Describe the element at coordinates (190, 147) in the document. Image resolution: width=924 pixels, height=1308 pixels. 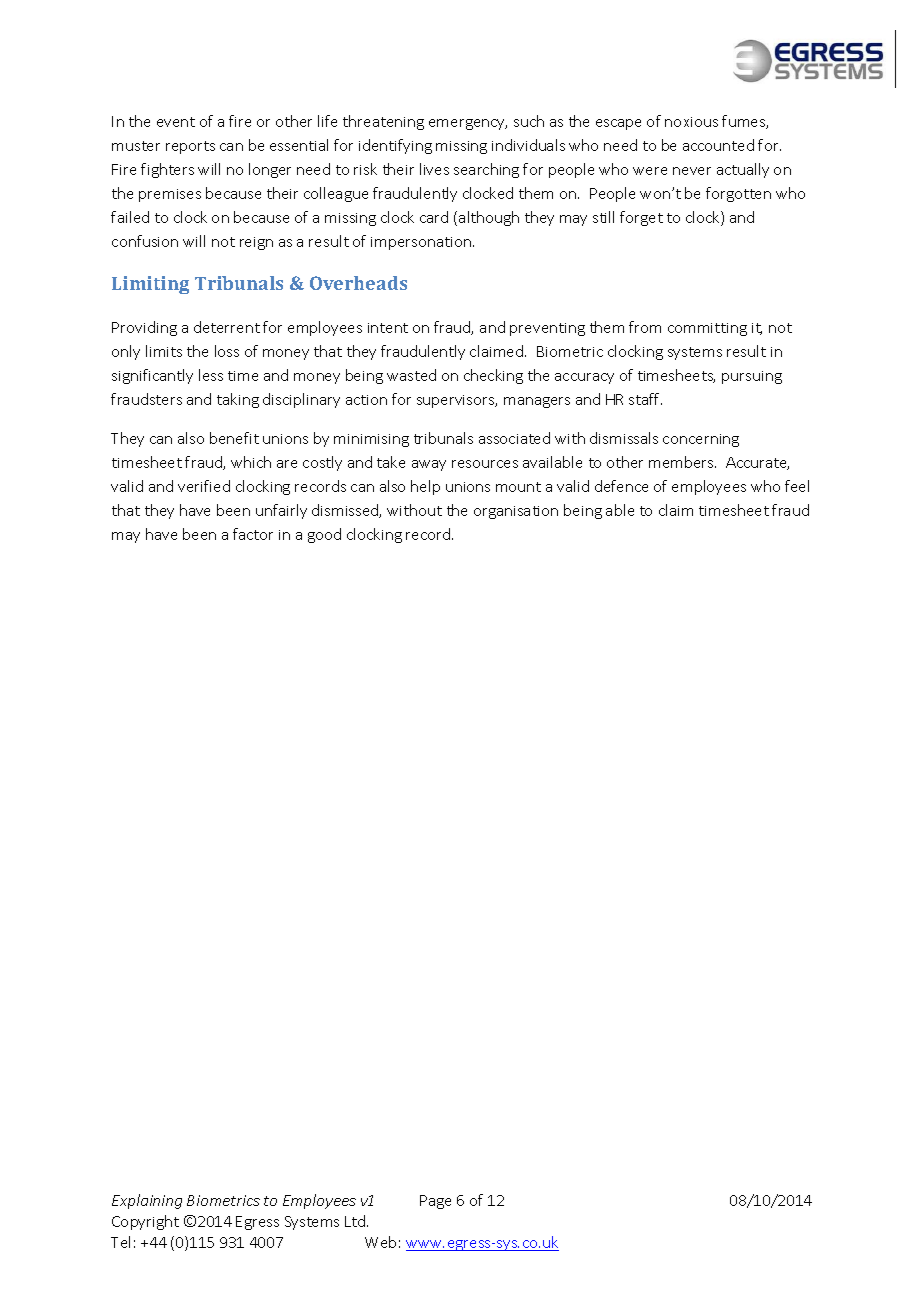
I see `reports` at that location.
